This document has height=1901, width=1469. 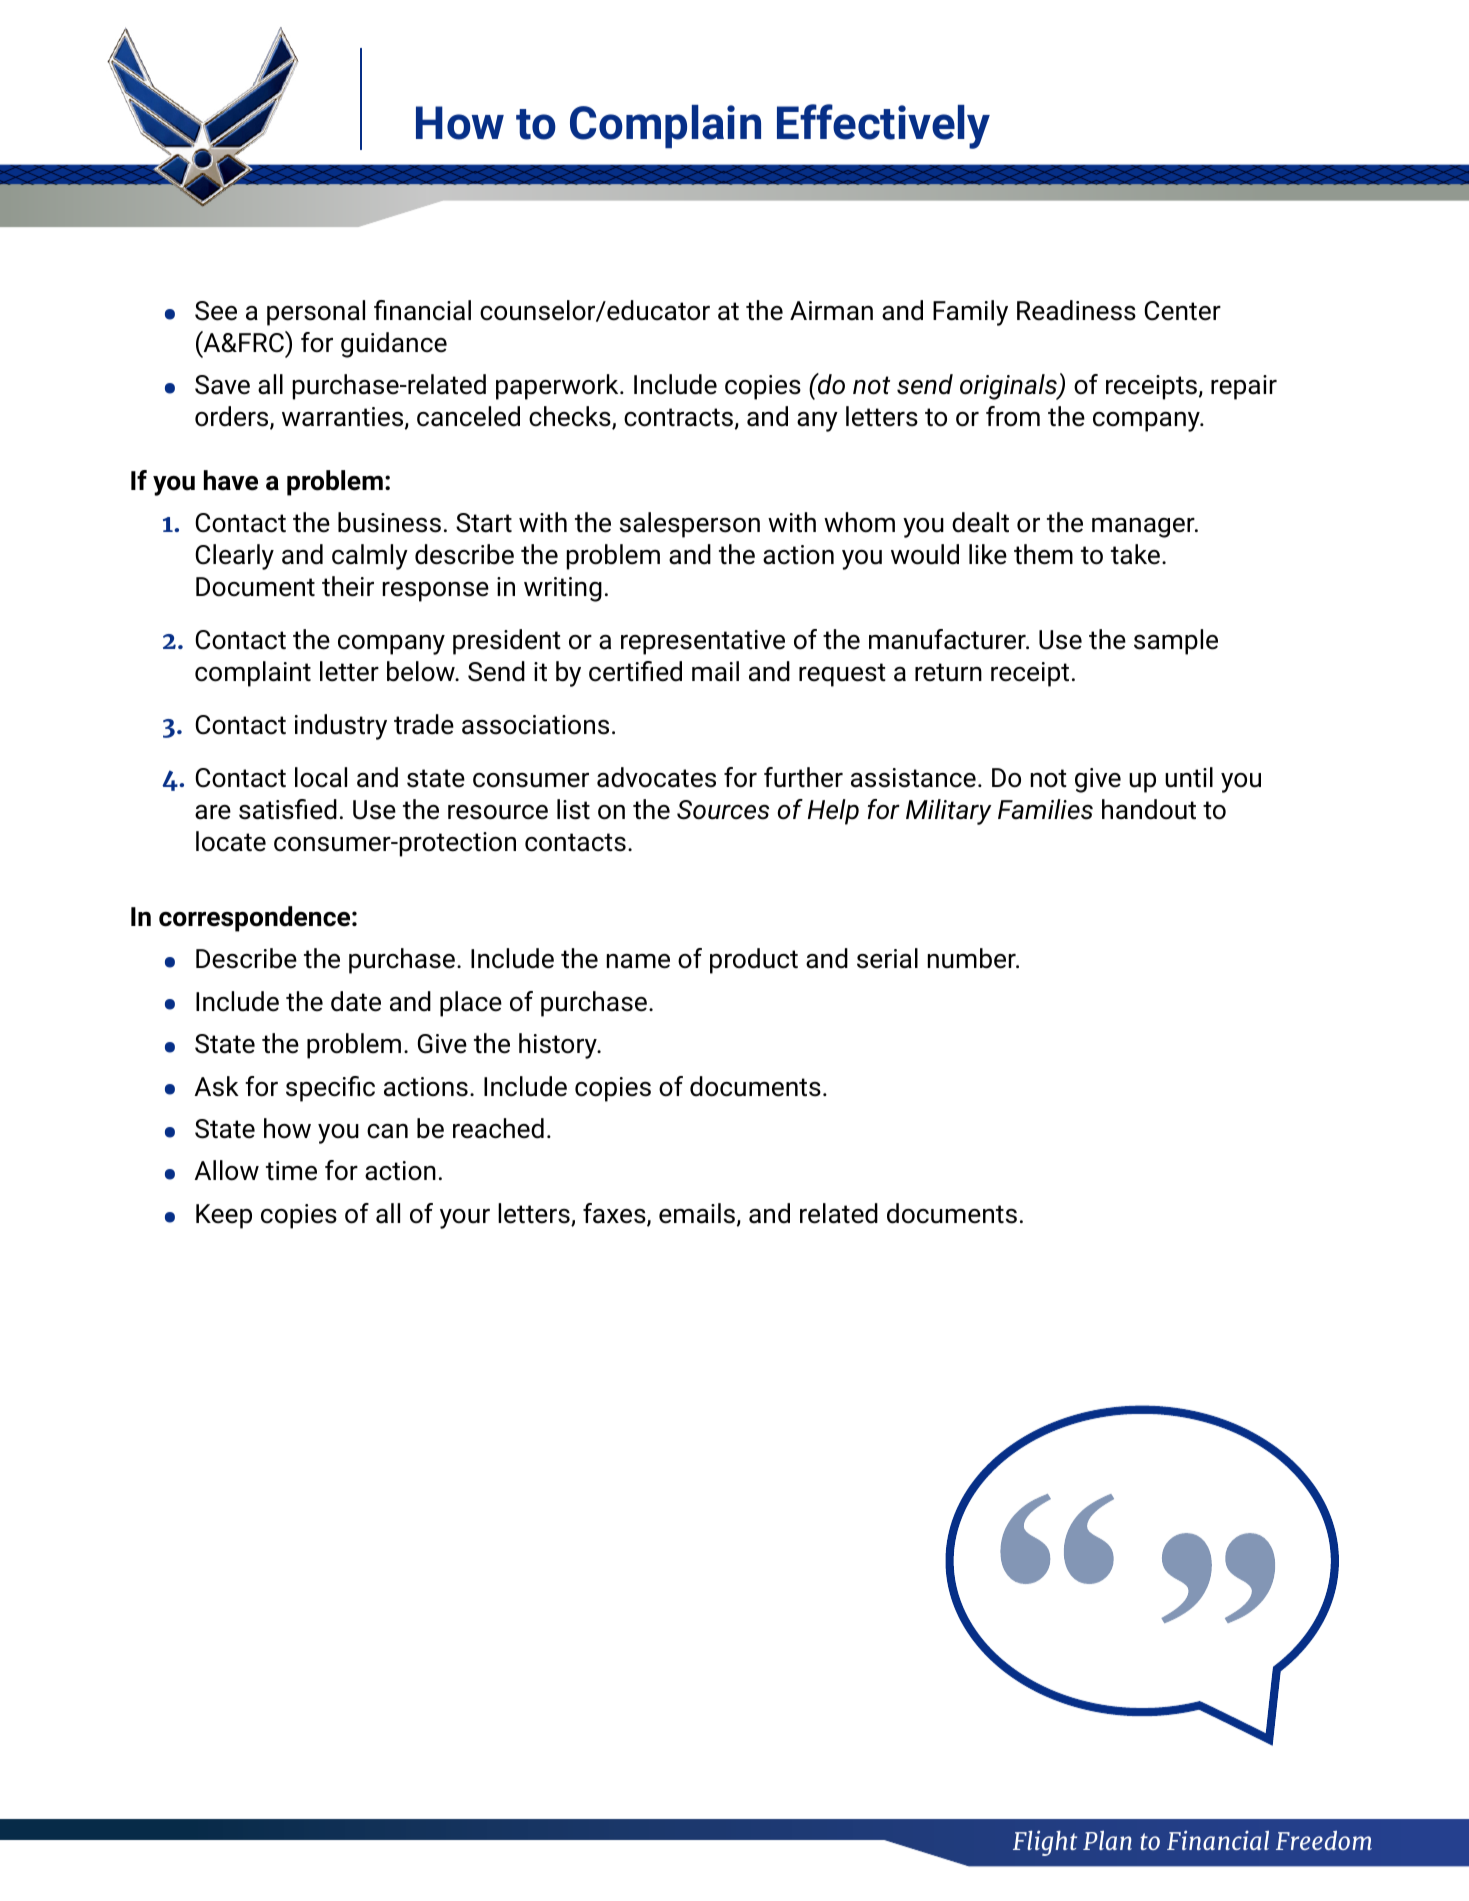 What do you see at coordinates (1045, 1843) in the document?
I see `Flight` at bounding box center [1045, 1843].
